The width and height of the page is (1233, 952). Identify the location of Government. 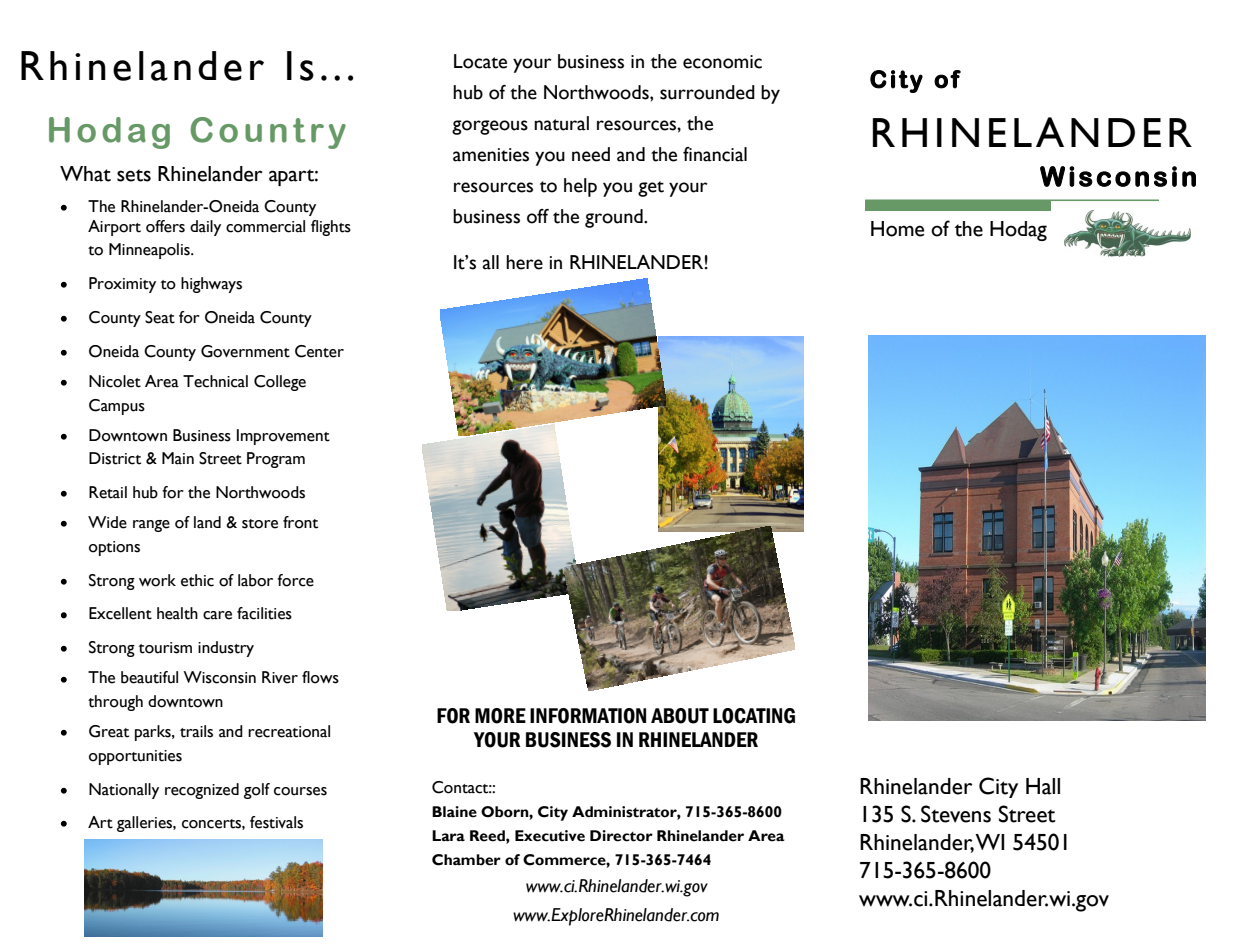
(245, 351).
